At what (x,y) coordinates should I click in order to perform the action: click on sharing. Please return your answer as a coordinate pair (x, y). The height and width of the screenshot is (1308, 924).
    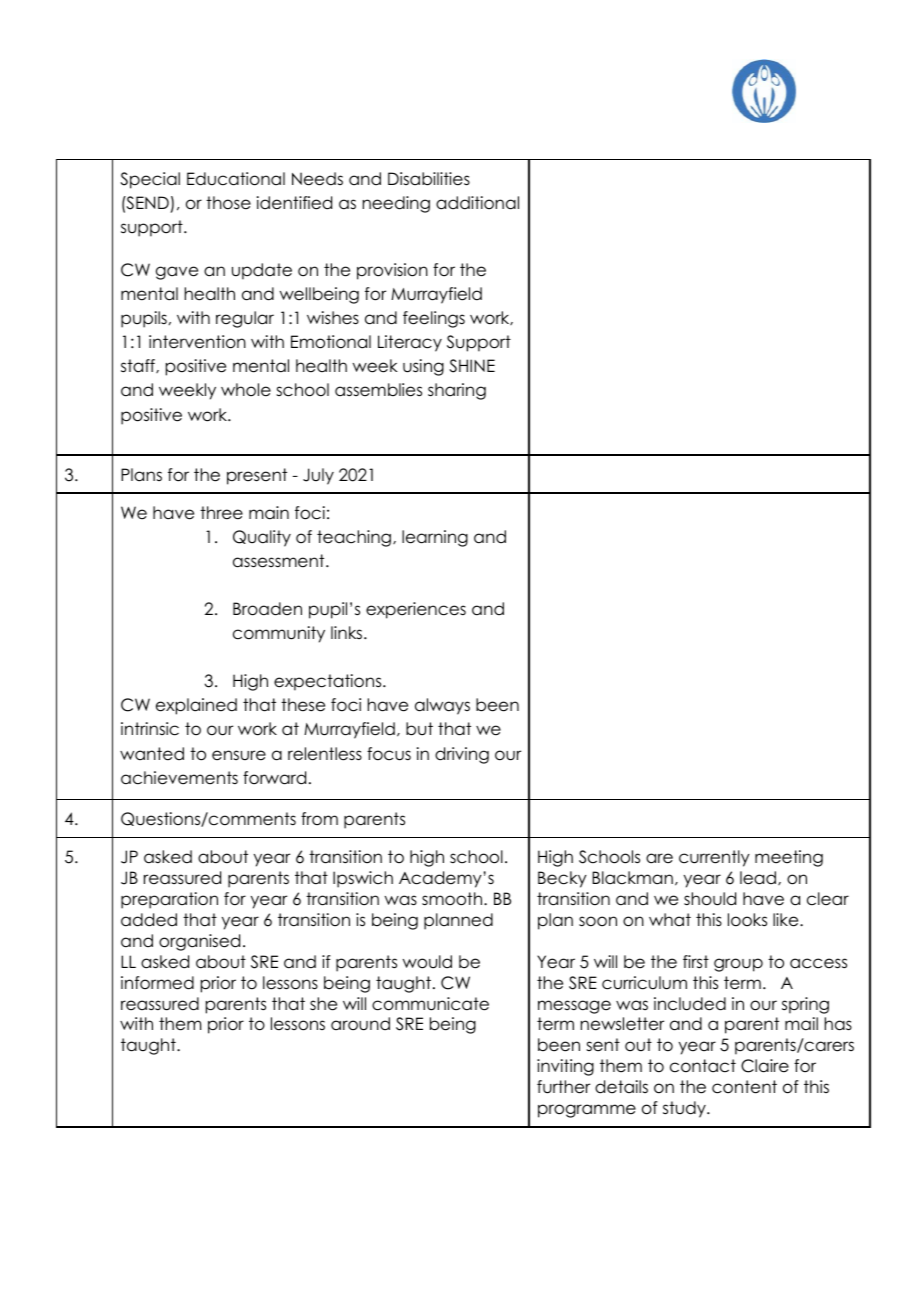
    Looking at the image, I should click on (457, 391).
